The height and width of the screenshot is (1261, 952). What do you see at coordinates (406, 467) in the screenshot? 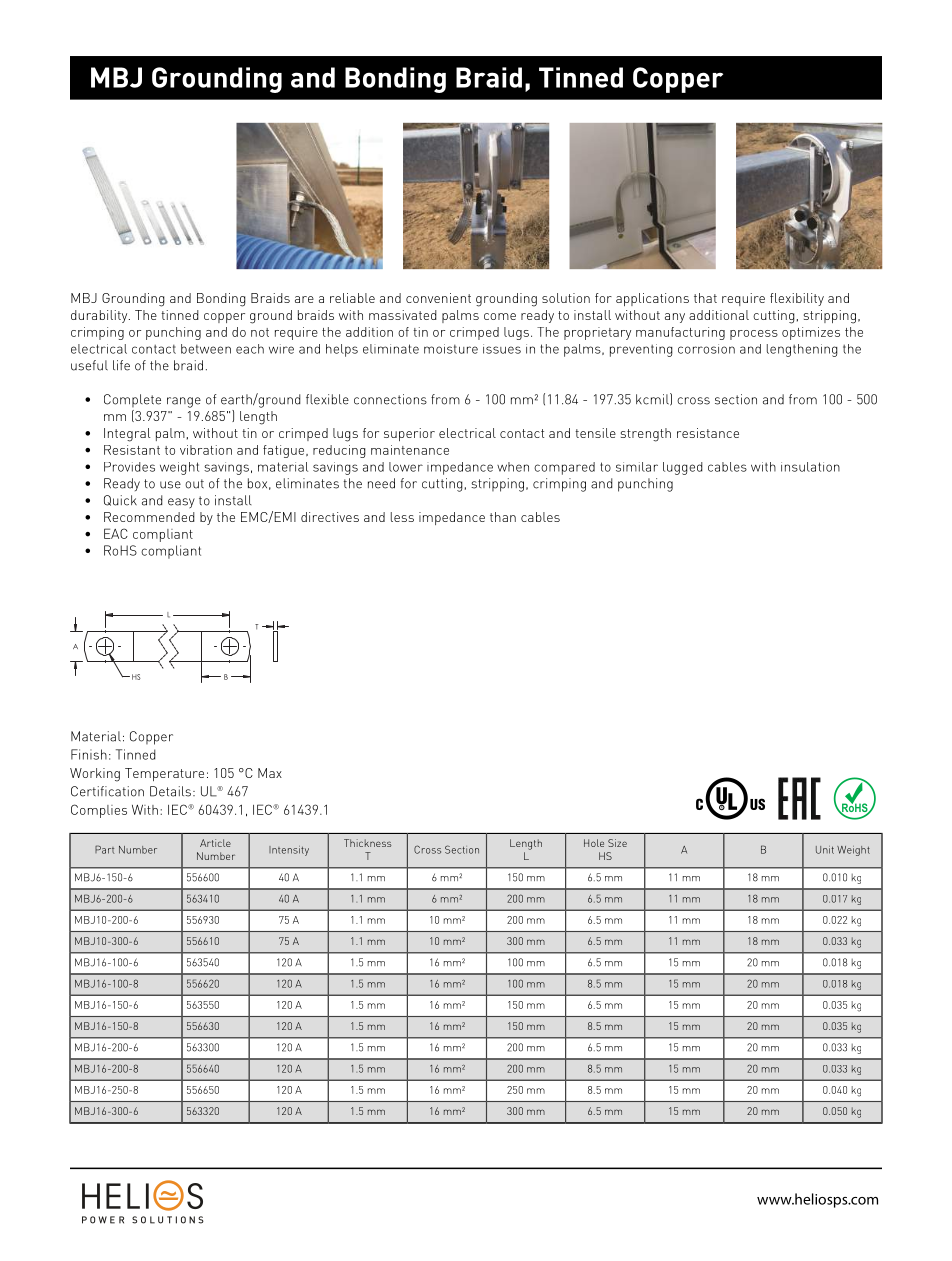
I see `lower` at bounding box center [406, 467].
